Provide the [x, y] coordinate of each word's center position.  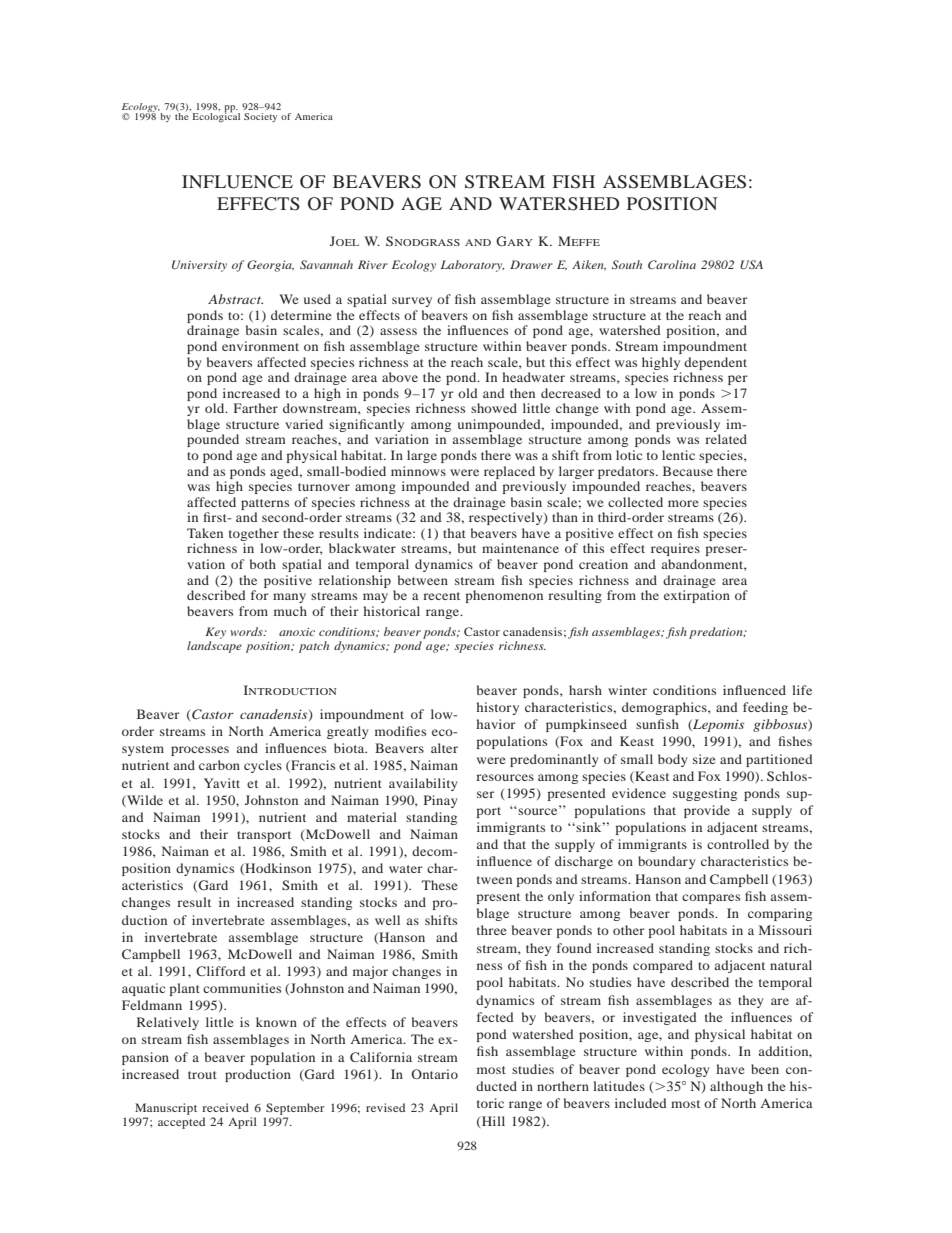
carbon [219, 765]
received [225, 1107]
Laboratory [472, 266]
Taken [205, 533]
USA [751, 265]
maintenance [520, 548]
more [683, 503]
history [498, 708]
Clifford [221, 971]
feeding [765, 708]
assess [398, 331]
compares [711, 899]
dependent [715, 363]
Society [260, 117]
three [492, 930]
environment [260, 346]
